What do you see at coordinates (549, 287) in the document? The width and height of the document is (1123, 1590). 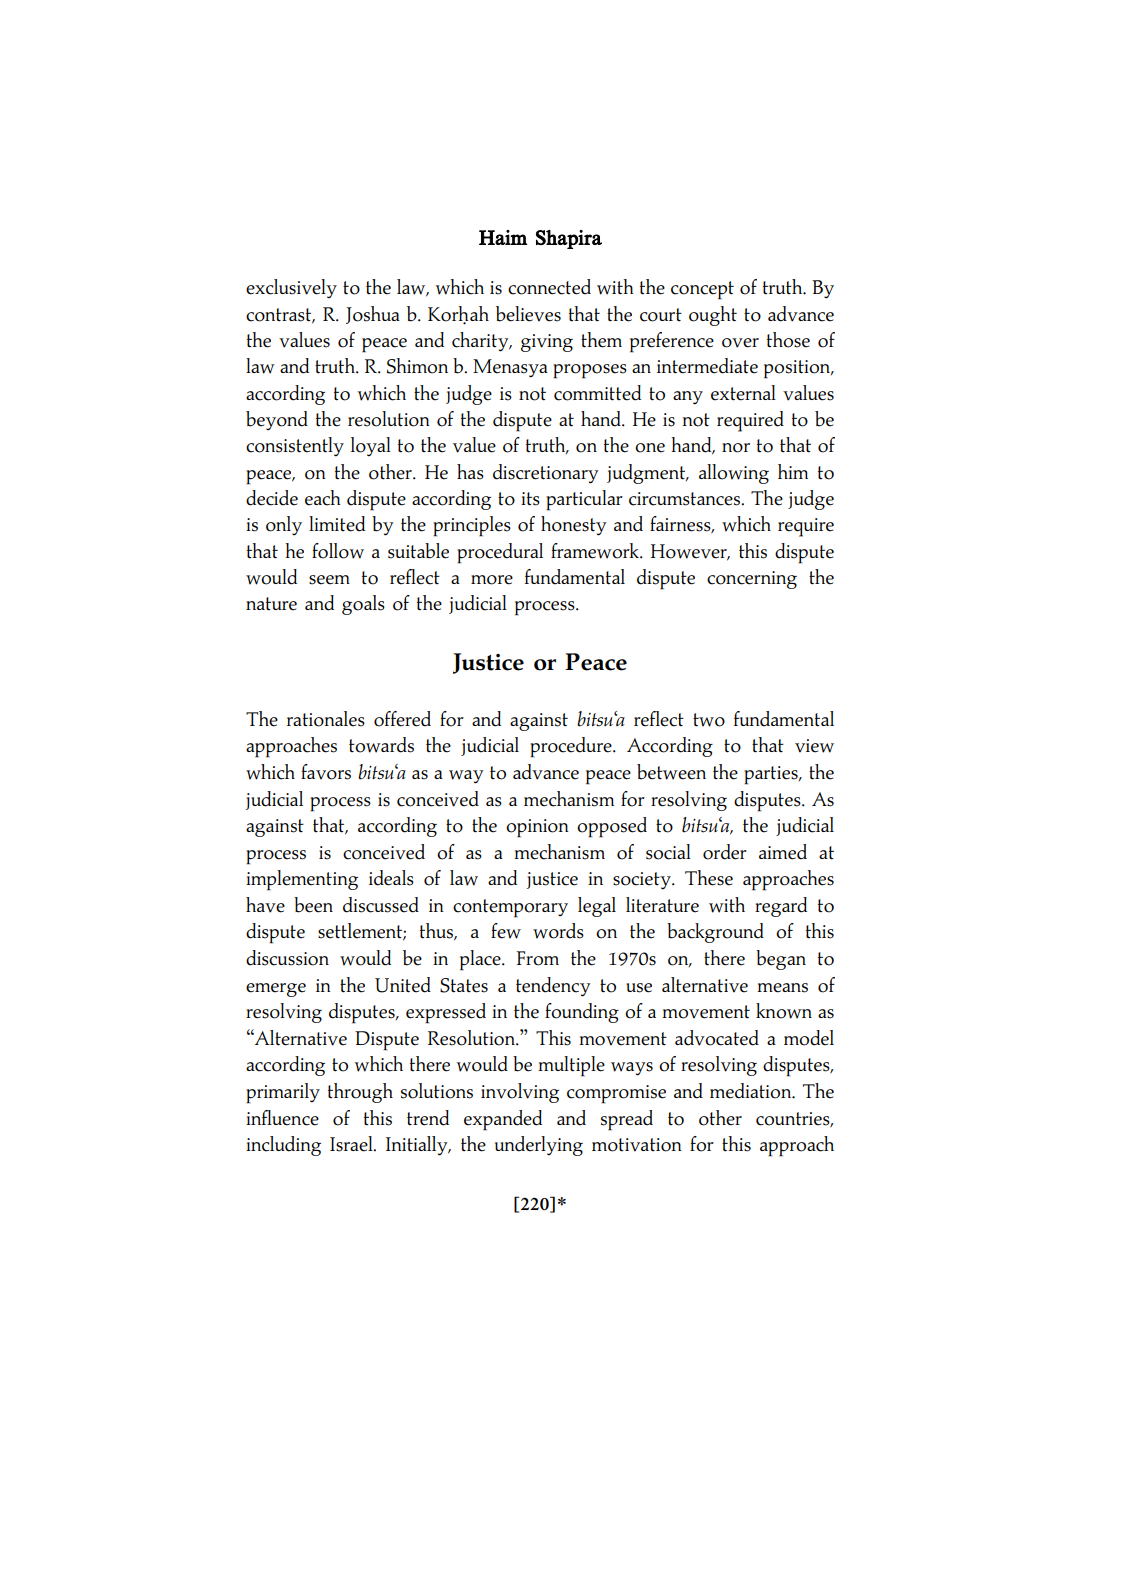 I see `connected` at bounding box center [549, 287].
